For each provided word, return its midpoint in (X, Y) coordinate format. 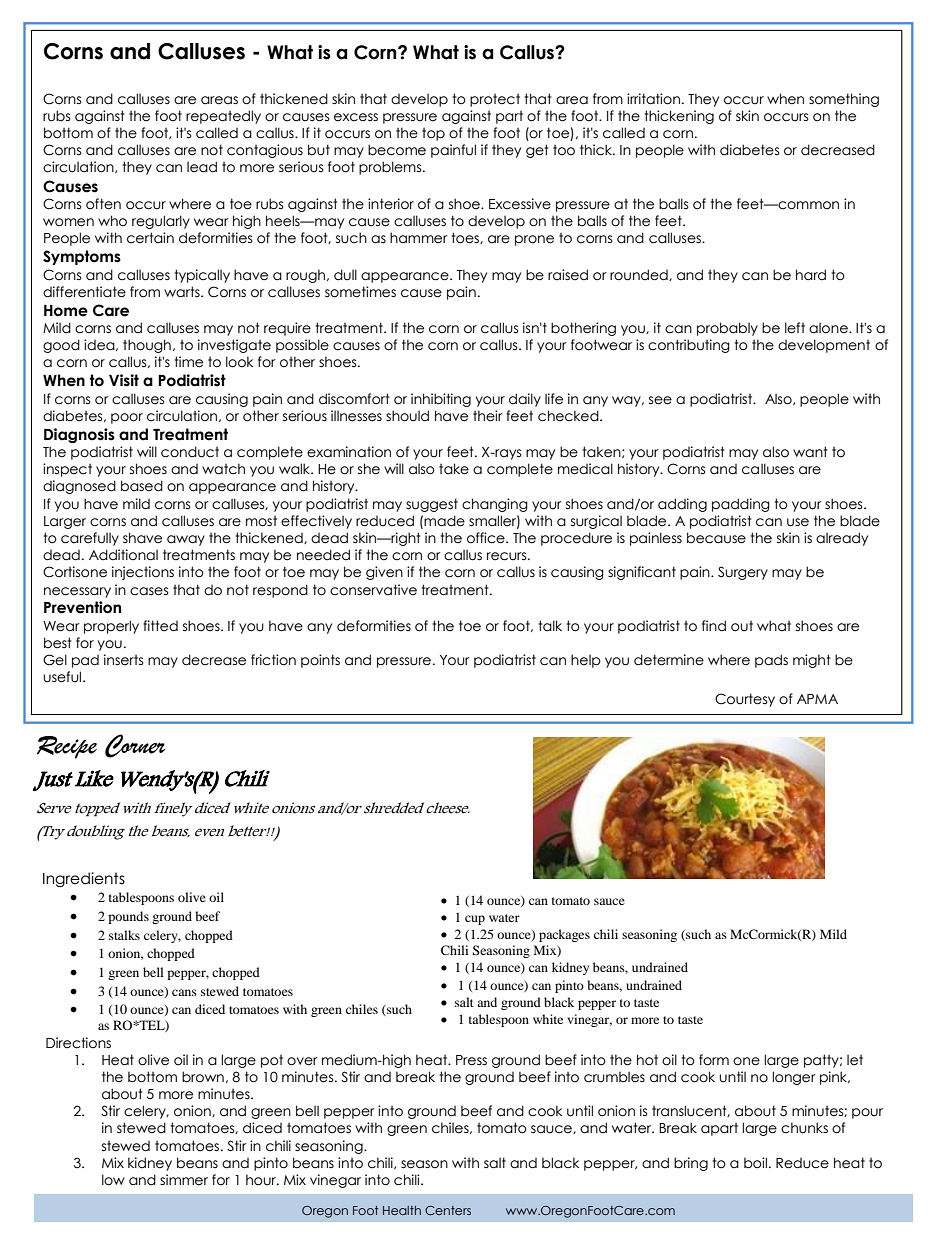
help (586, 661)
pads (771, 661)
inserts (124, 660)
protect (495, 100)
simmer (184, 1180)
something (844, 100)
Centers (448, 1210)
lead (202, 167)
